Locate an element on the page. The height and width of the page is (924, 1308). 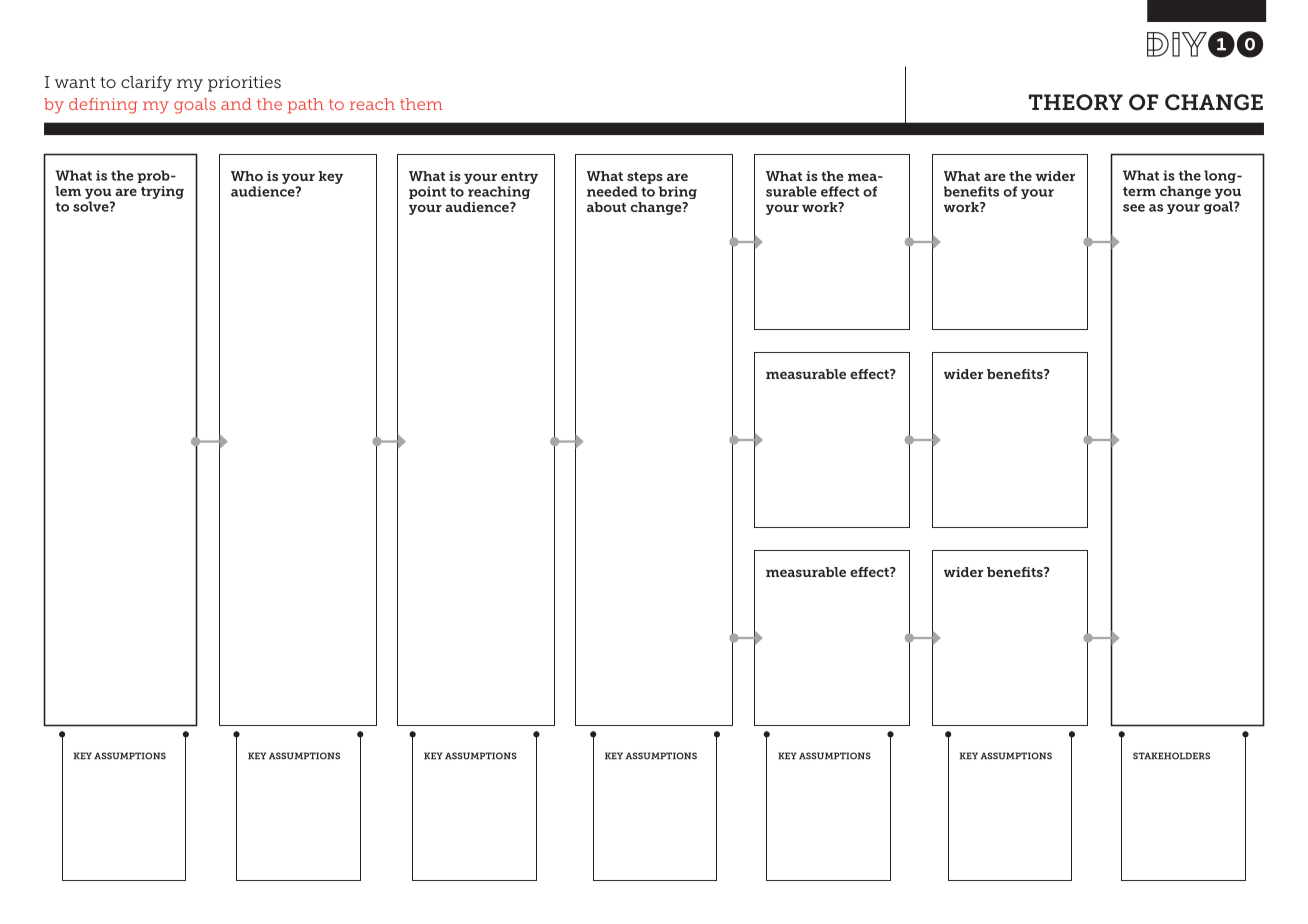
and is located at coordinates (236, 104).
